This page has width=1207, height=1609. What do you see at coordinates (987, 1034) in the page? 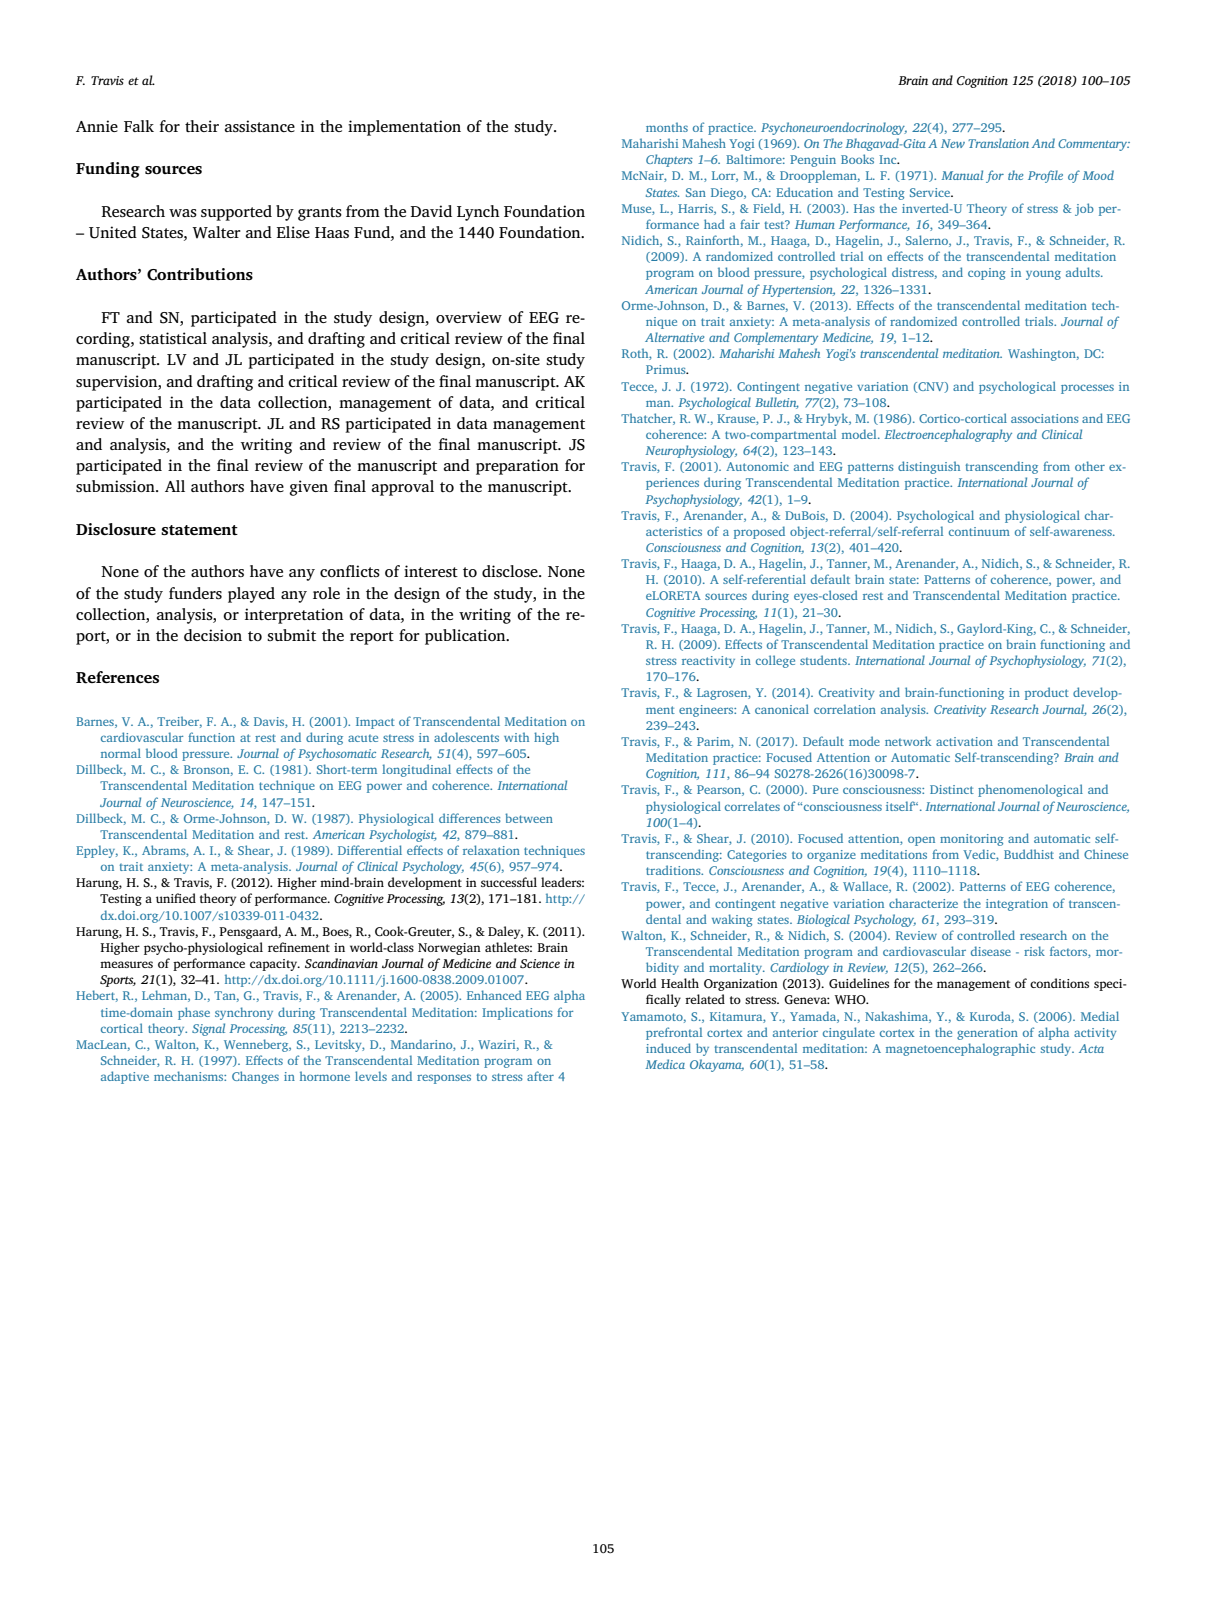
I see `generation` at bounding box center [987, 1034].
